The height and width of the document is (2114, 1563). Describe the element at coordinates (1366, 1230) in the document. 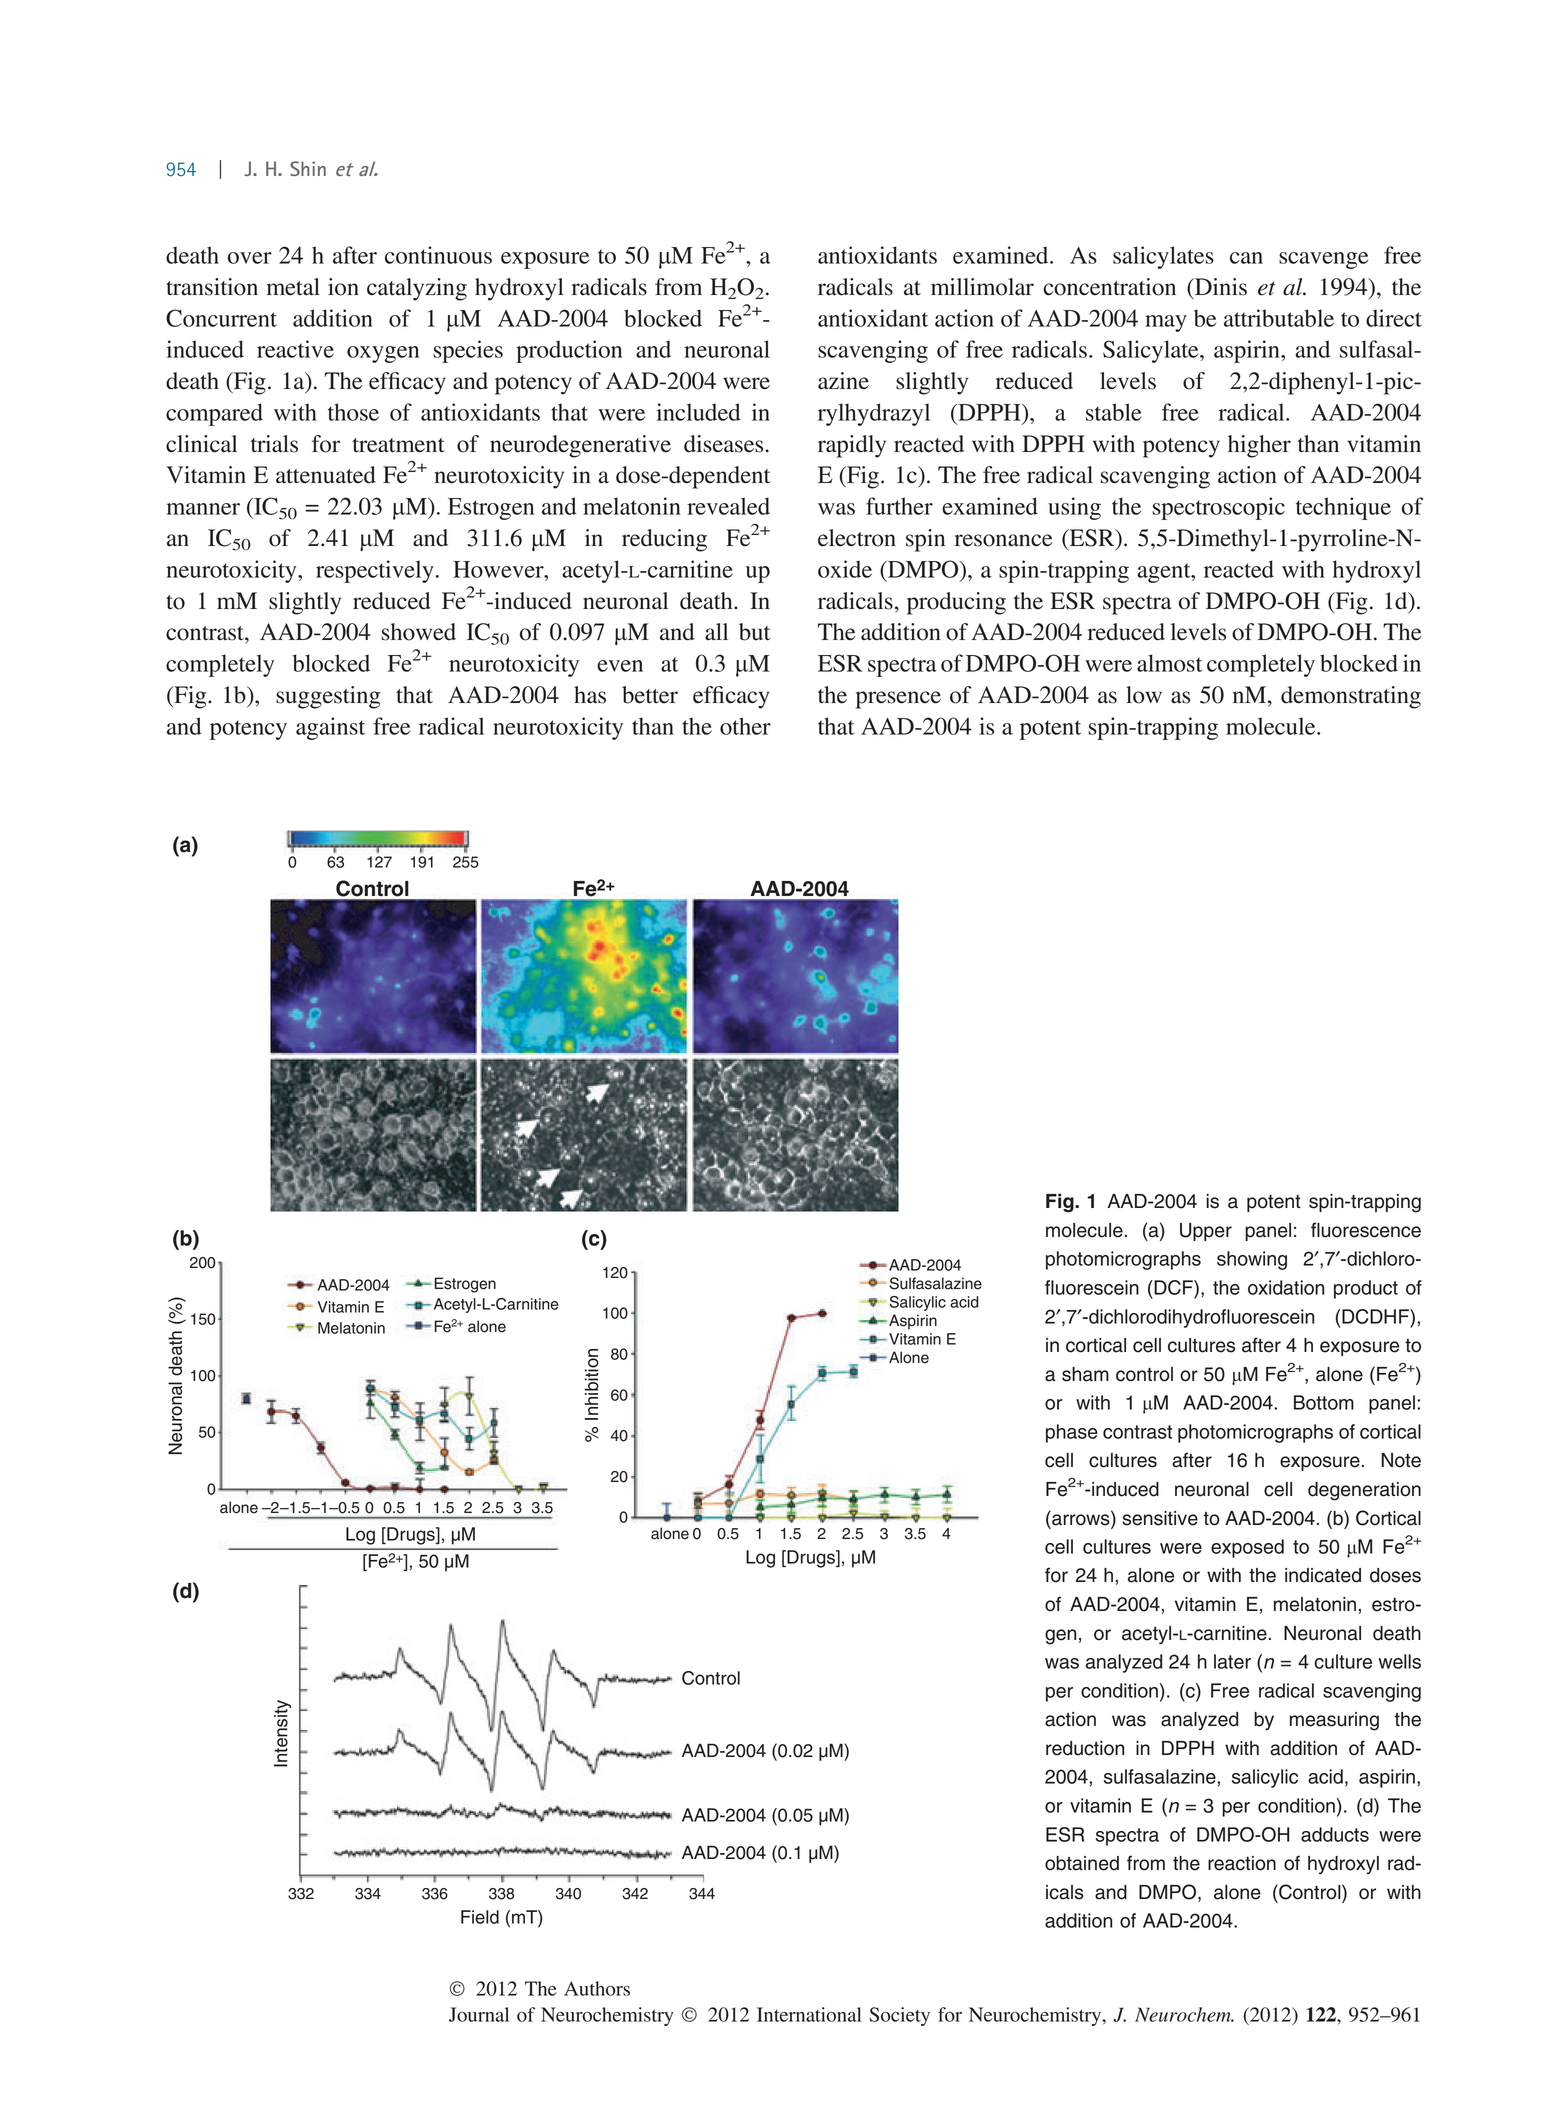

I see `fluorescence` at that location.
